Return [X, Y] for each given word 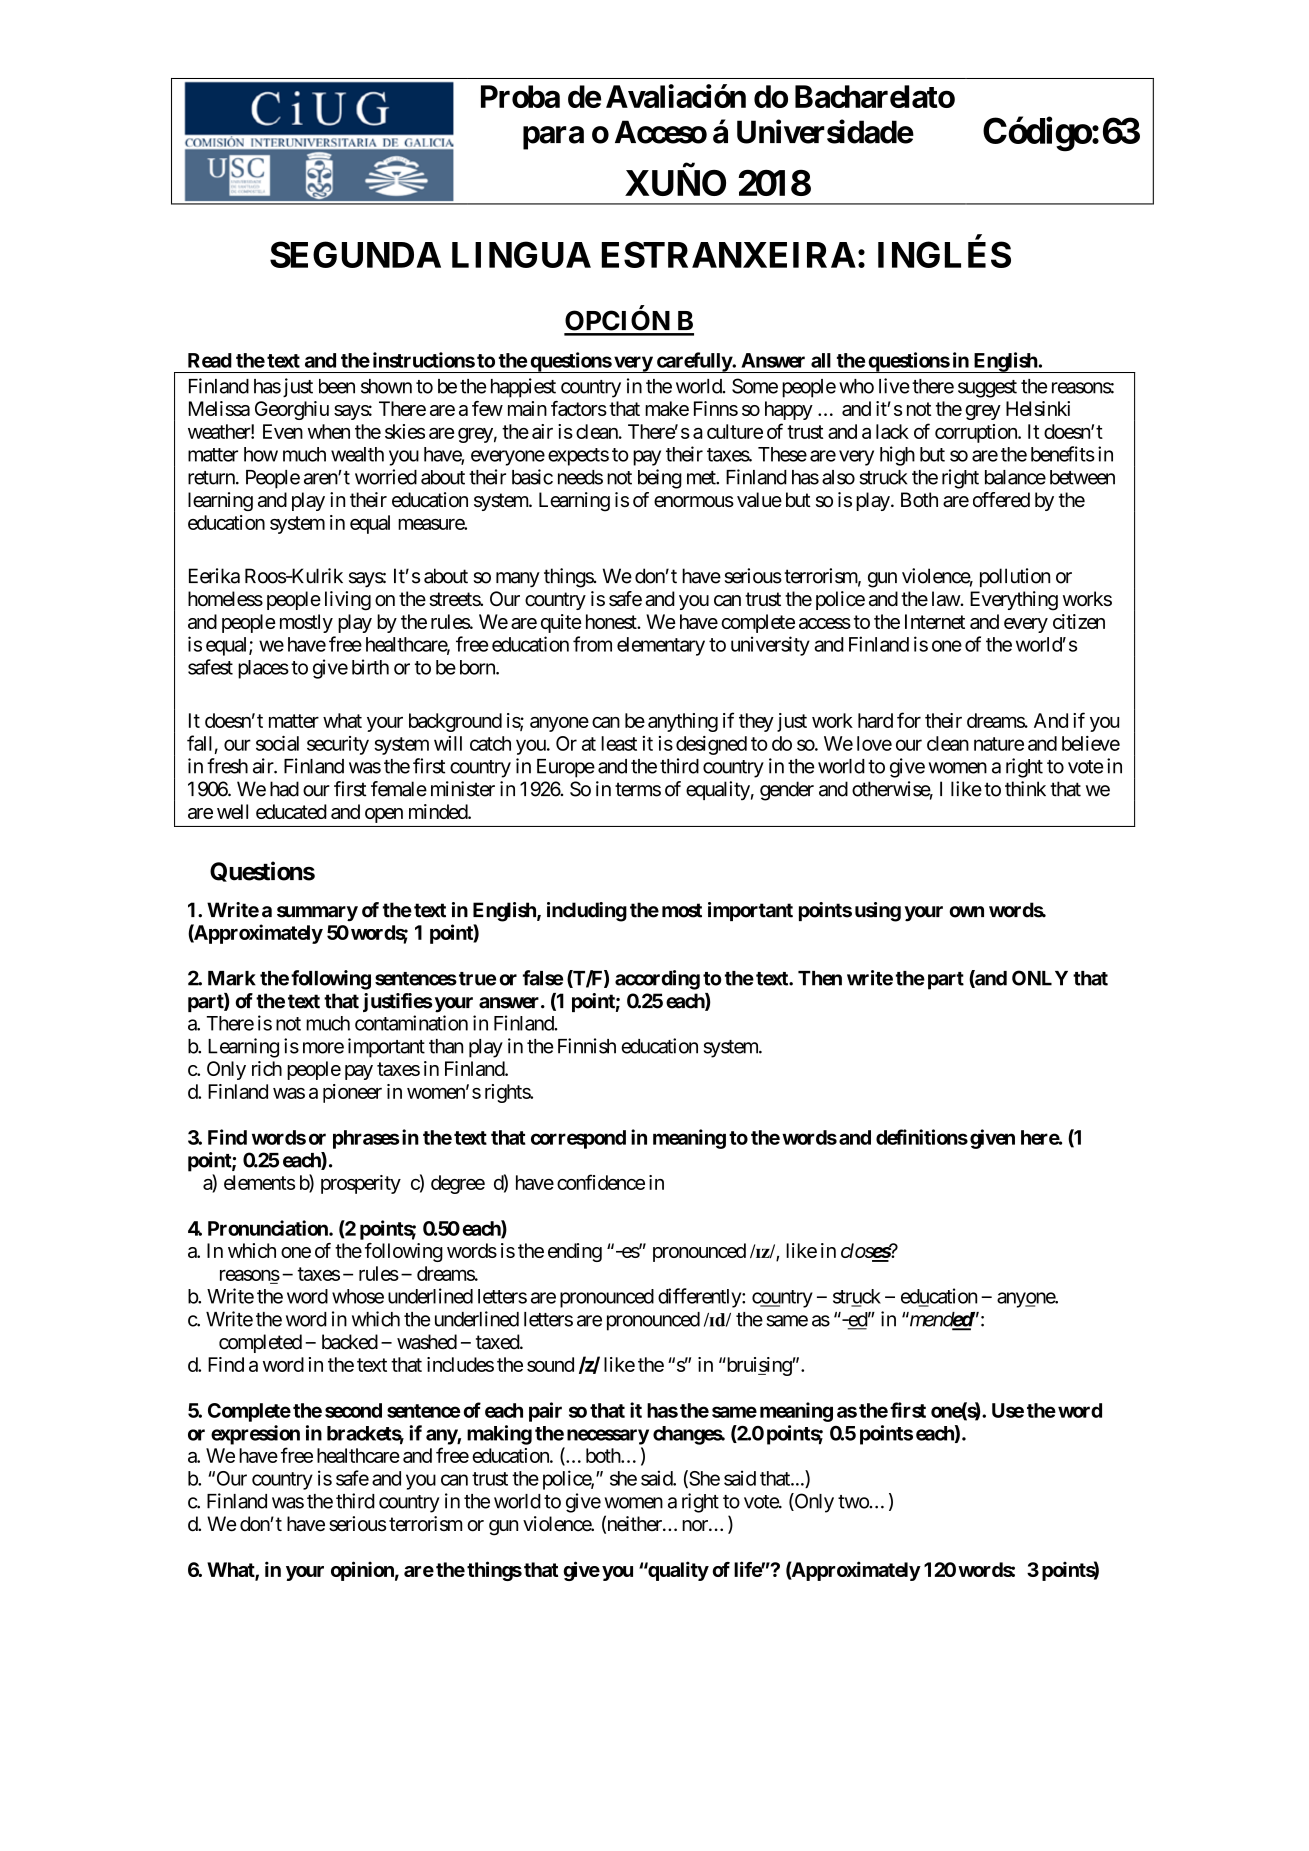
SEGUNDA [355, 254]
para [553, 138]
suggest [987, 389]
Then [820, 978]
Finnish [587, 1046]
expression [255, 1435]
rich [267, 1068]
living [348, 601]
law [946, 599]
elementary [661, 646]
